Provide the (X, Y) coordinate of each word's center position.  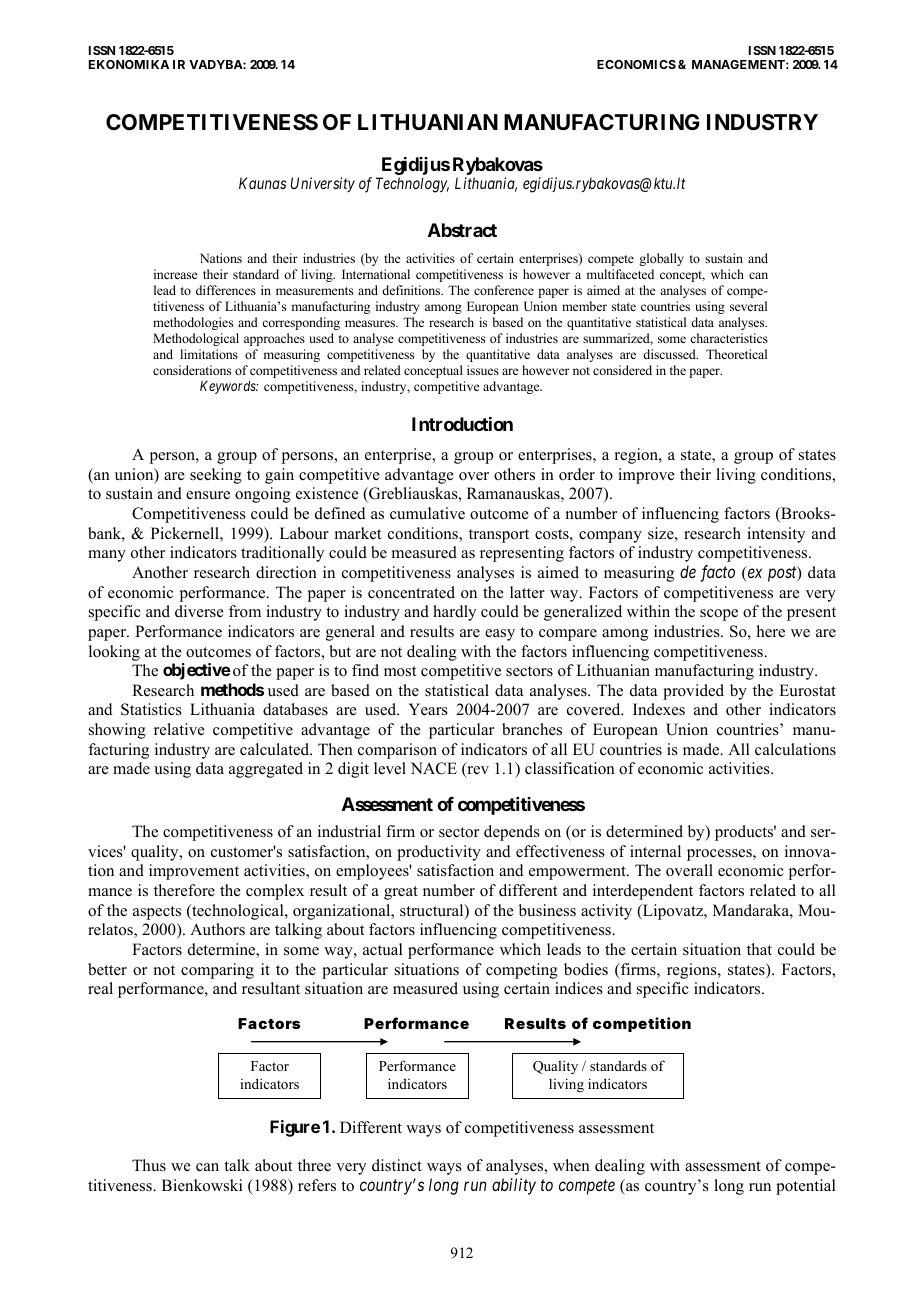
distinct (397, 1165)
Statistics (151, 709)
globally (661, 259)
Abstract (462, 230)
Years (428, 709)
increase (176, 274)
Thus (149, 1165)
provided (693, 692)
